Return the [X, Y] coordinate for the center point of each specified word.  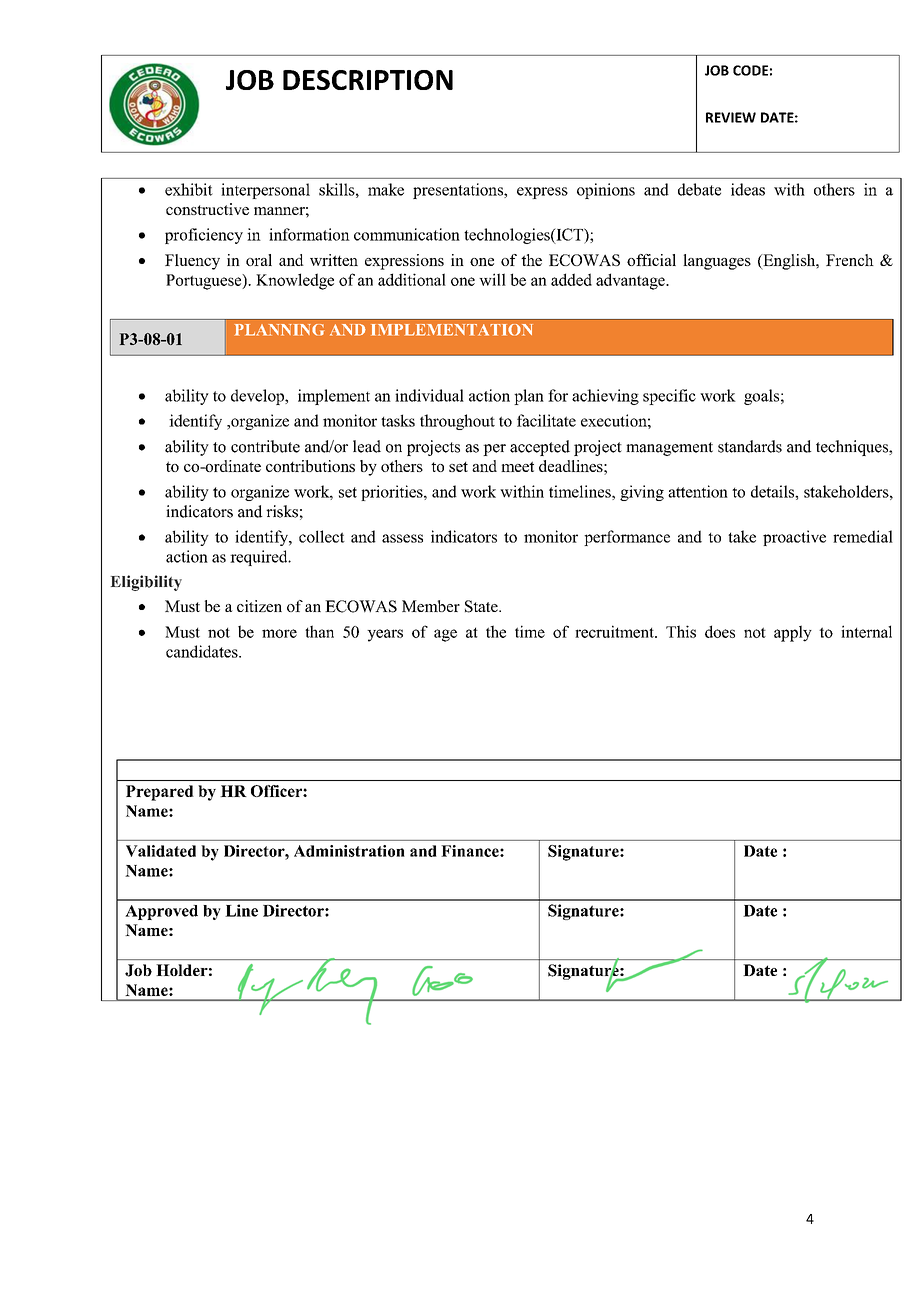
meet [517, 466]
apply [793, 633]
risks [282, 511]
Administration [349, 851]
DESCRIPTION [368, 80]
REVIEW [731, 117]
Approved [161, 912]
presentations [459, 191]
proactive [794, 538]
